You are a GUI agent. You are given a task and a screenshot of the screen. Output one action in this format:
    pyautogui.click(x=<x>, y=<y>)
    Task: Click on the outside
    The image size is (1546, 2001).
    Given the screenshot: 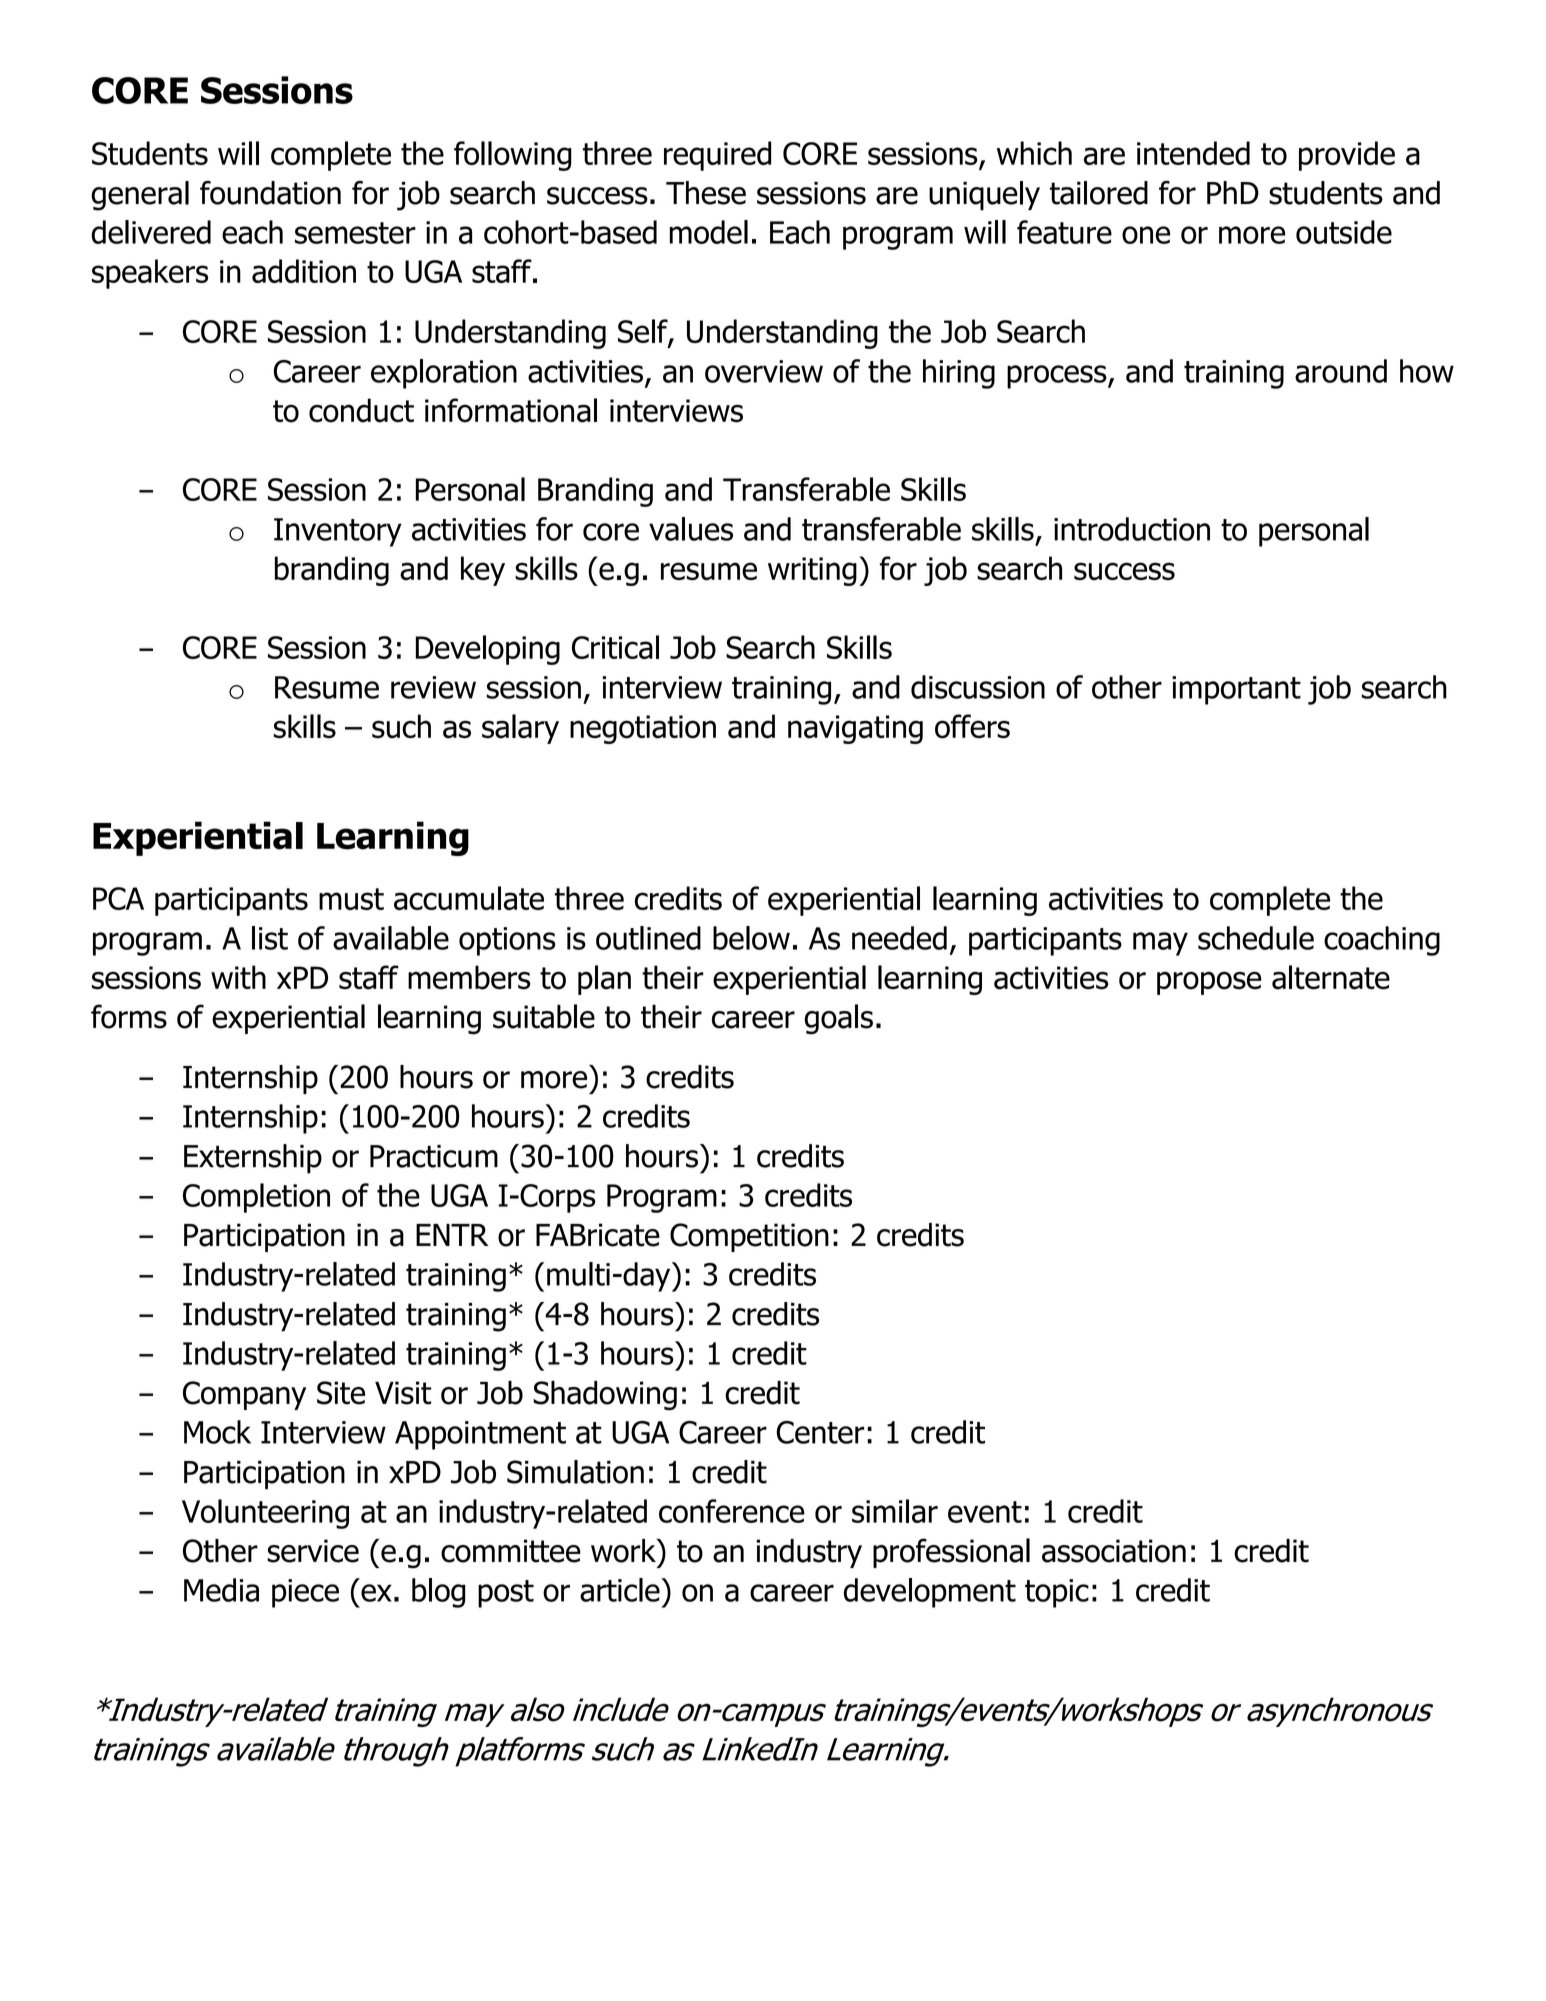 What is the action you would take?
    pyautogui.click(x=1344, y=232)
